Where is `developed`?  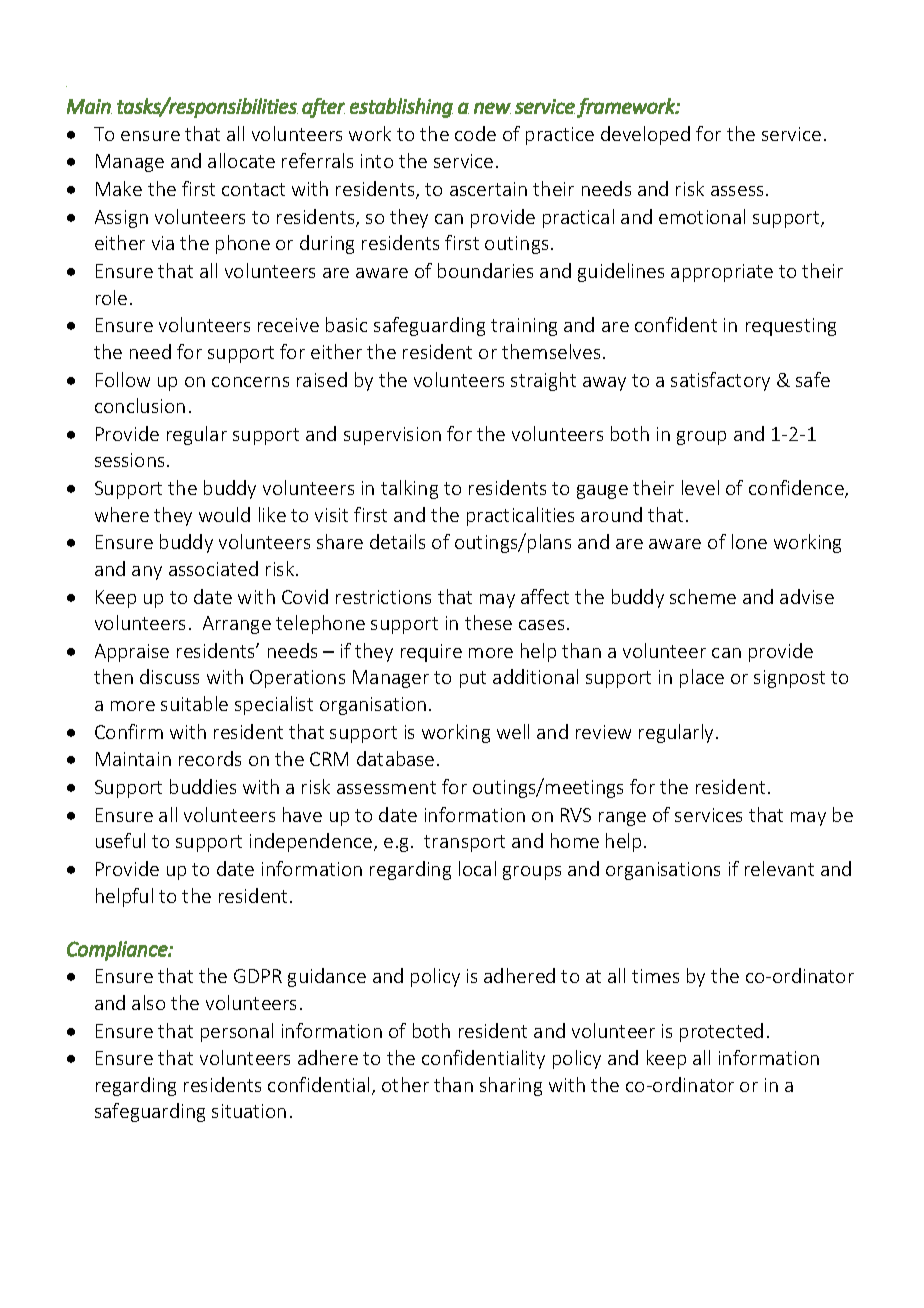
developed is located at coordinates (645, 135).
